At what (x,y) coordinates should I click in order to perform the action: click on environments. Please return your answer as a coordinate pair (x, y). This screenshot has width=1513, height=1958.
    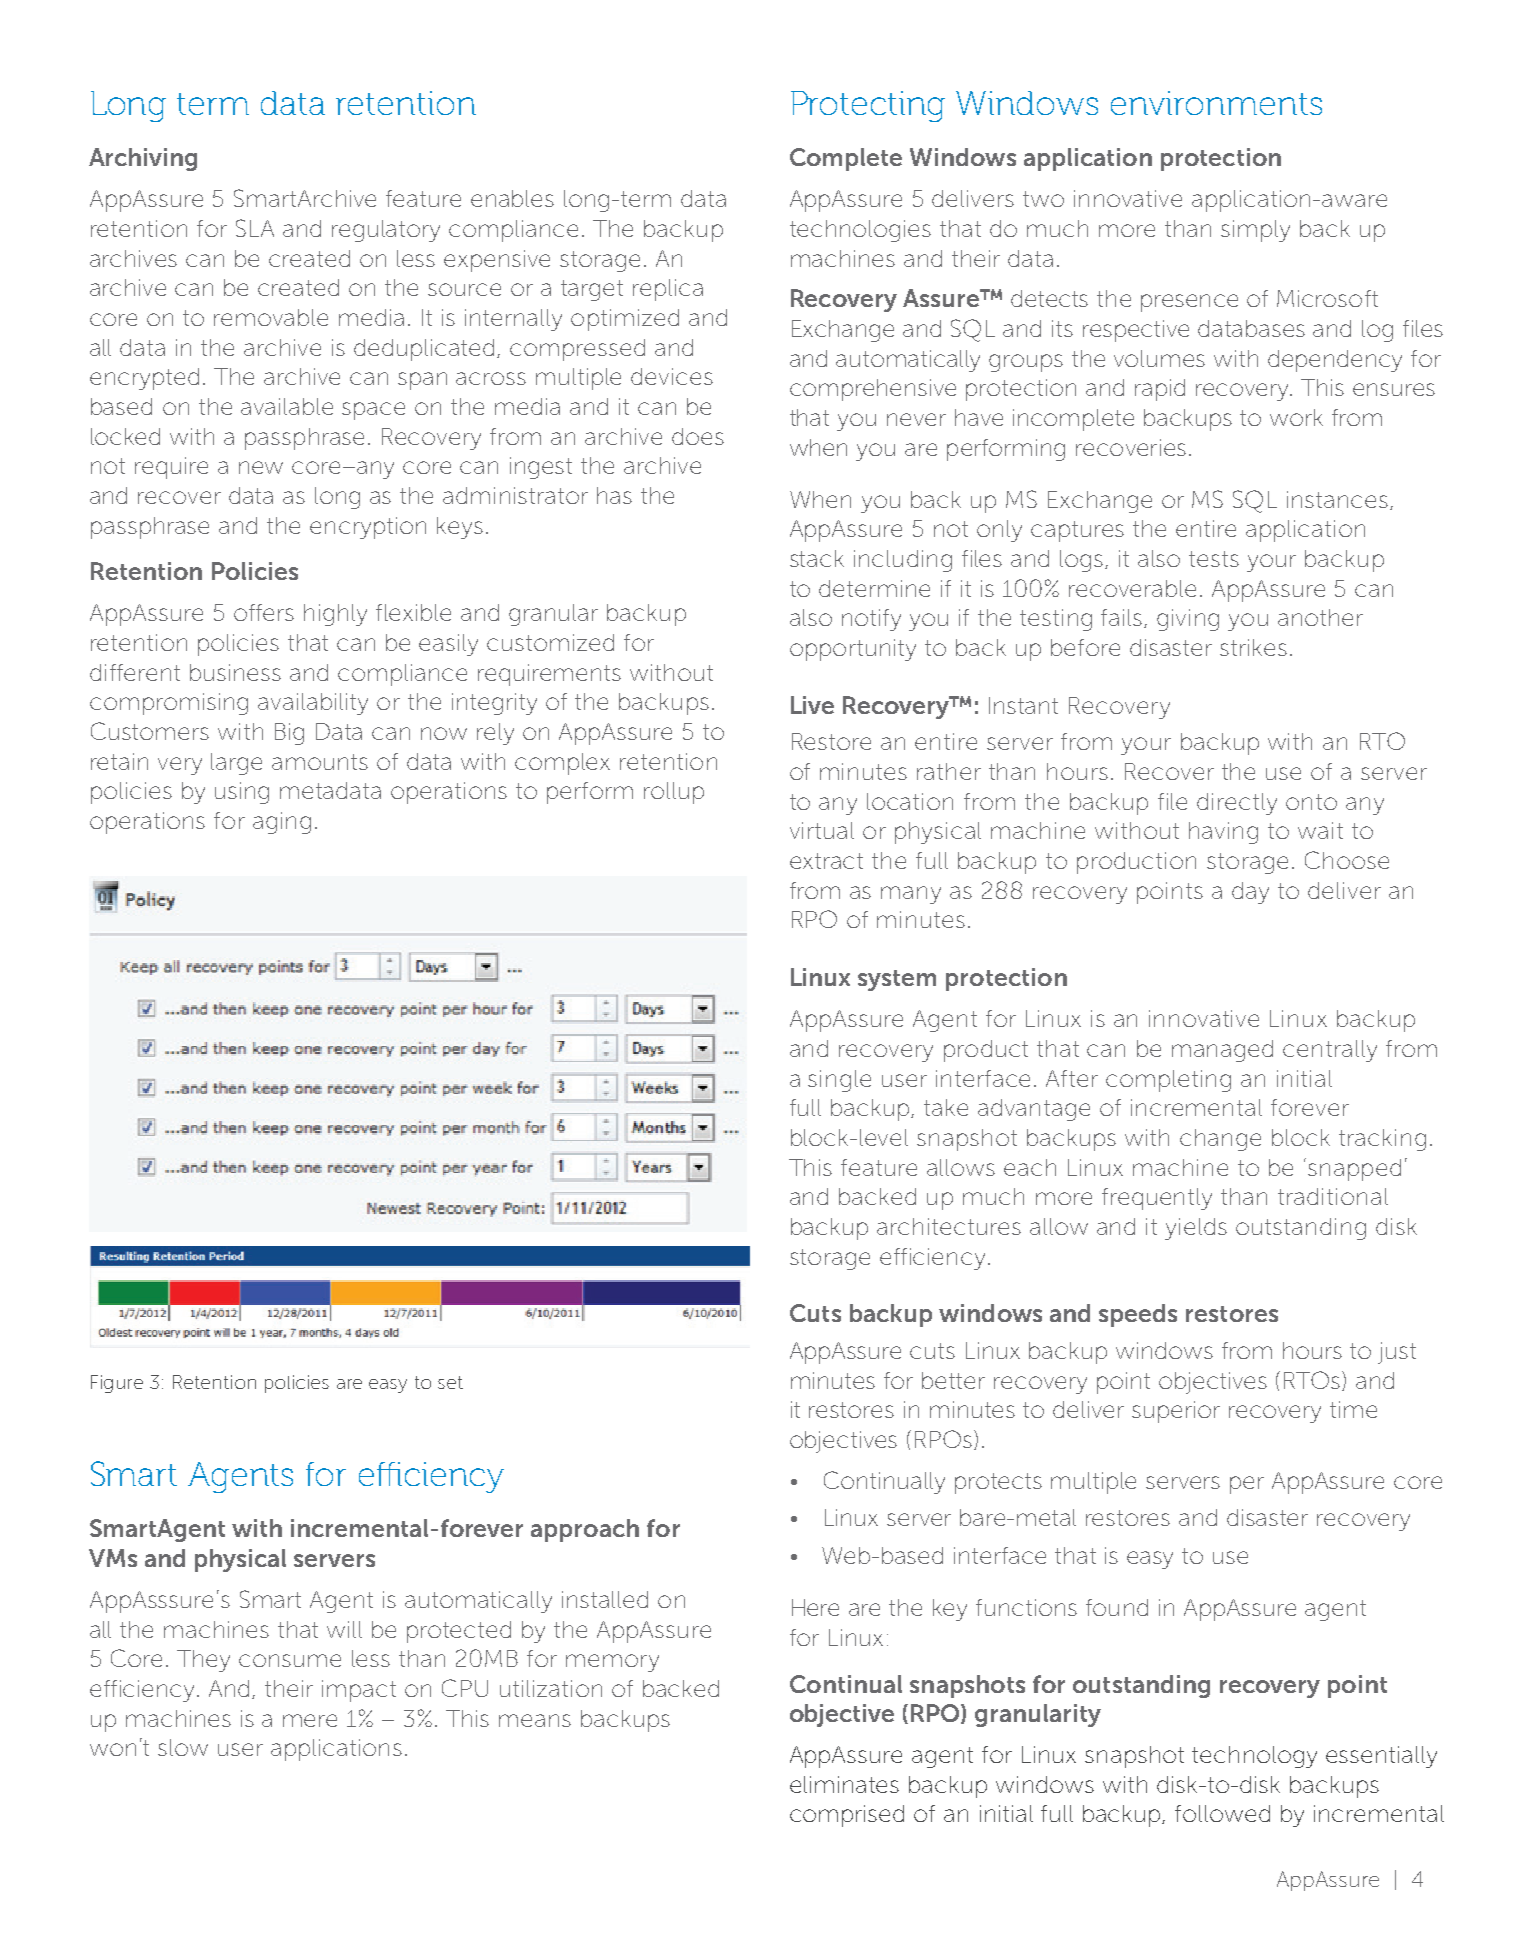
    Looking at the image, I should click on (1216, 103).
